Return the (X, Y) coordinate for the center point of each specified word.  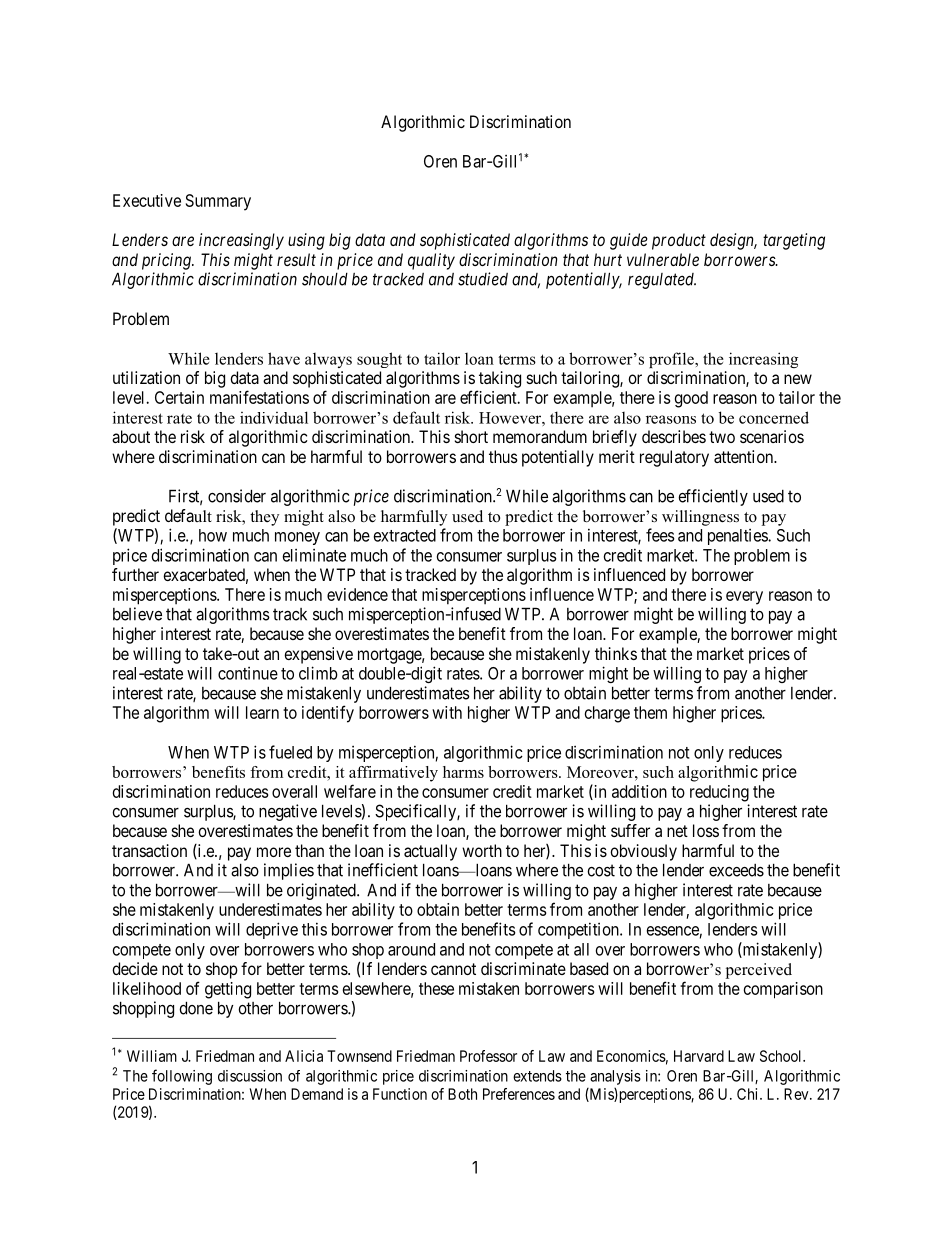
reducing (719, 793)
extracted (405, 535)
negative (288, 812)
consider (237, 496)
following (182, 1077)
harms (463, 772)
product (679, 241)
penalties (738, 537)
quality (431, 261)
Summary (218, 202)
